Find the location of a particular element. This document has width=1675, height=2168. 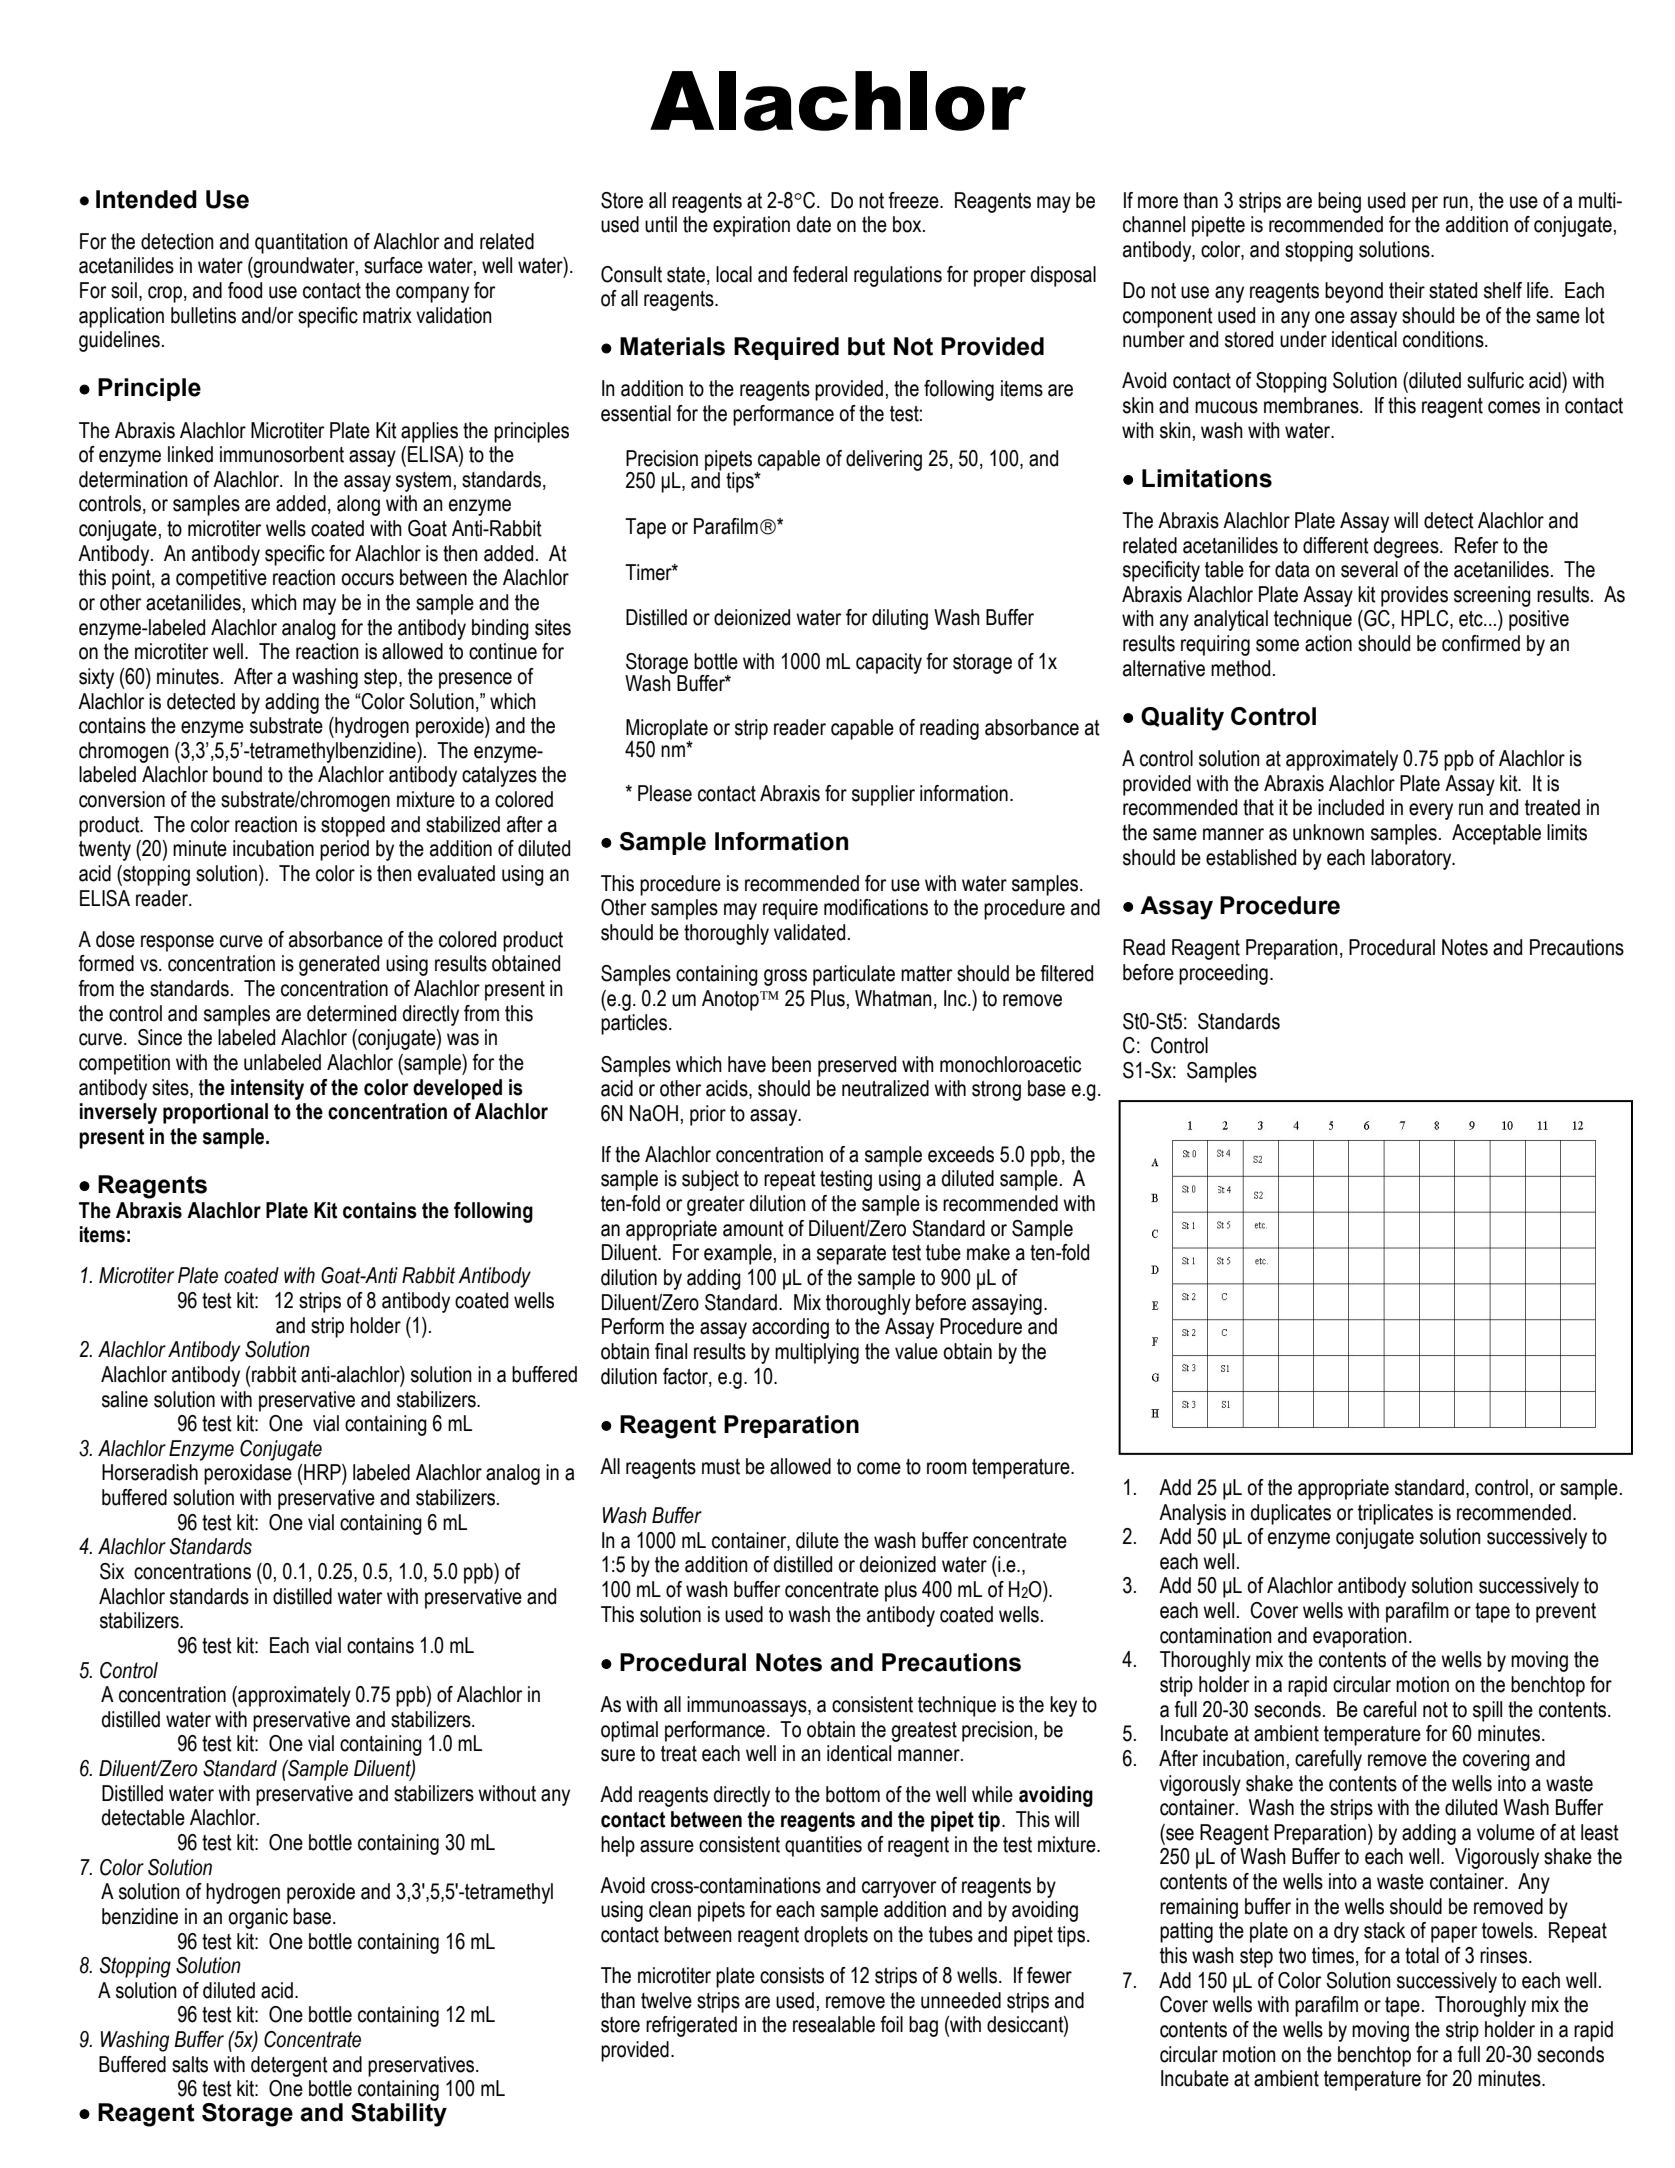

food is located at coordinates (245, 290).
